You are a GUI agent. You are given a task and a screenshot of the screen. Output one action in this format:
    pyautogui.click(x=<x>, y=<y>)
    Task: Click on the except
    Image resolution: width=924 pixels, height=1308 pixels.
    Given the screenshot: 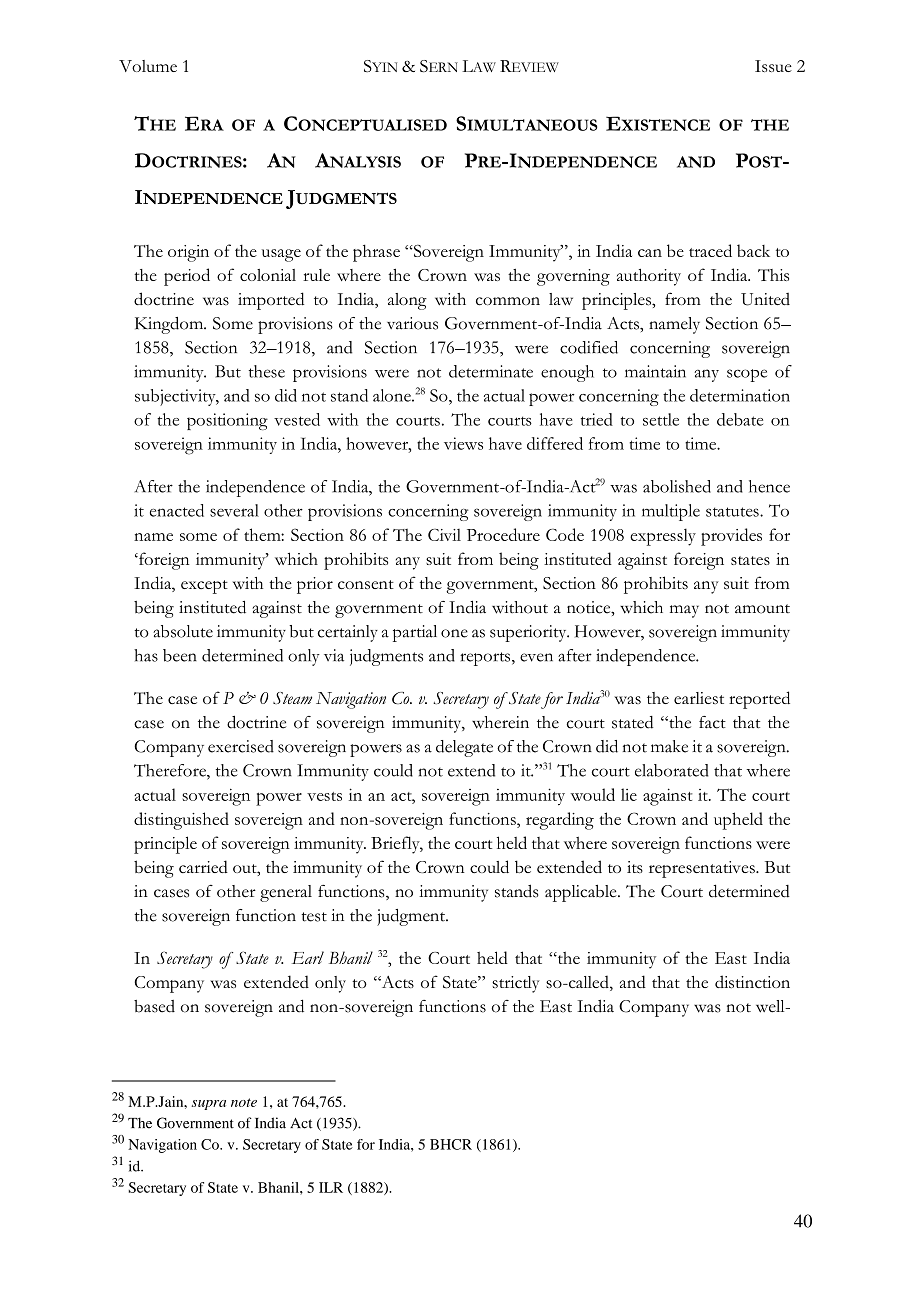 What is the action you would take?
    pyautogui.click(x=204, y=587)
